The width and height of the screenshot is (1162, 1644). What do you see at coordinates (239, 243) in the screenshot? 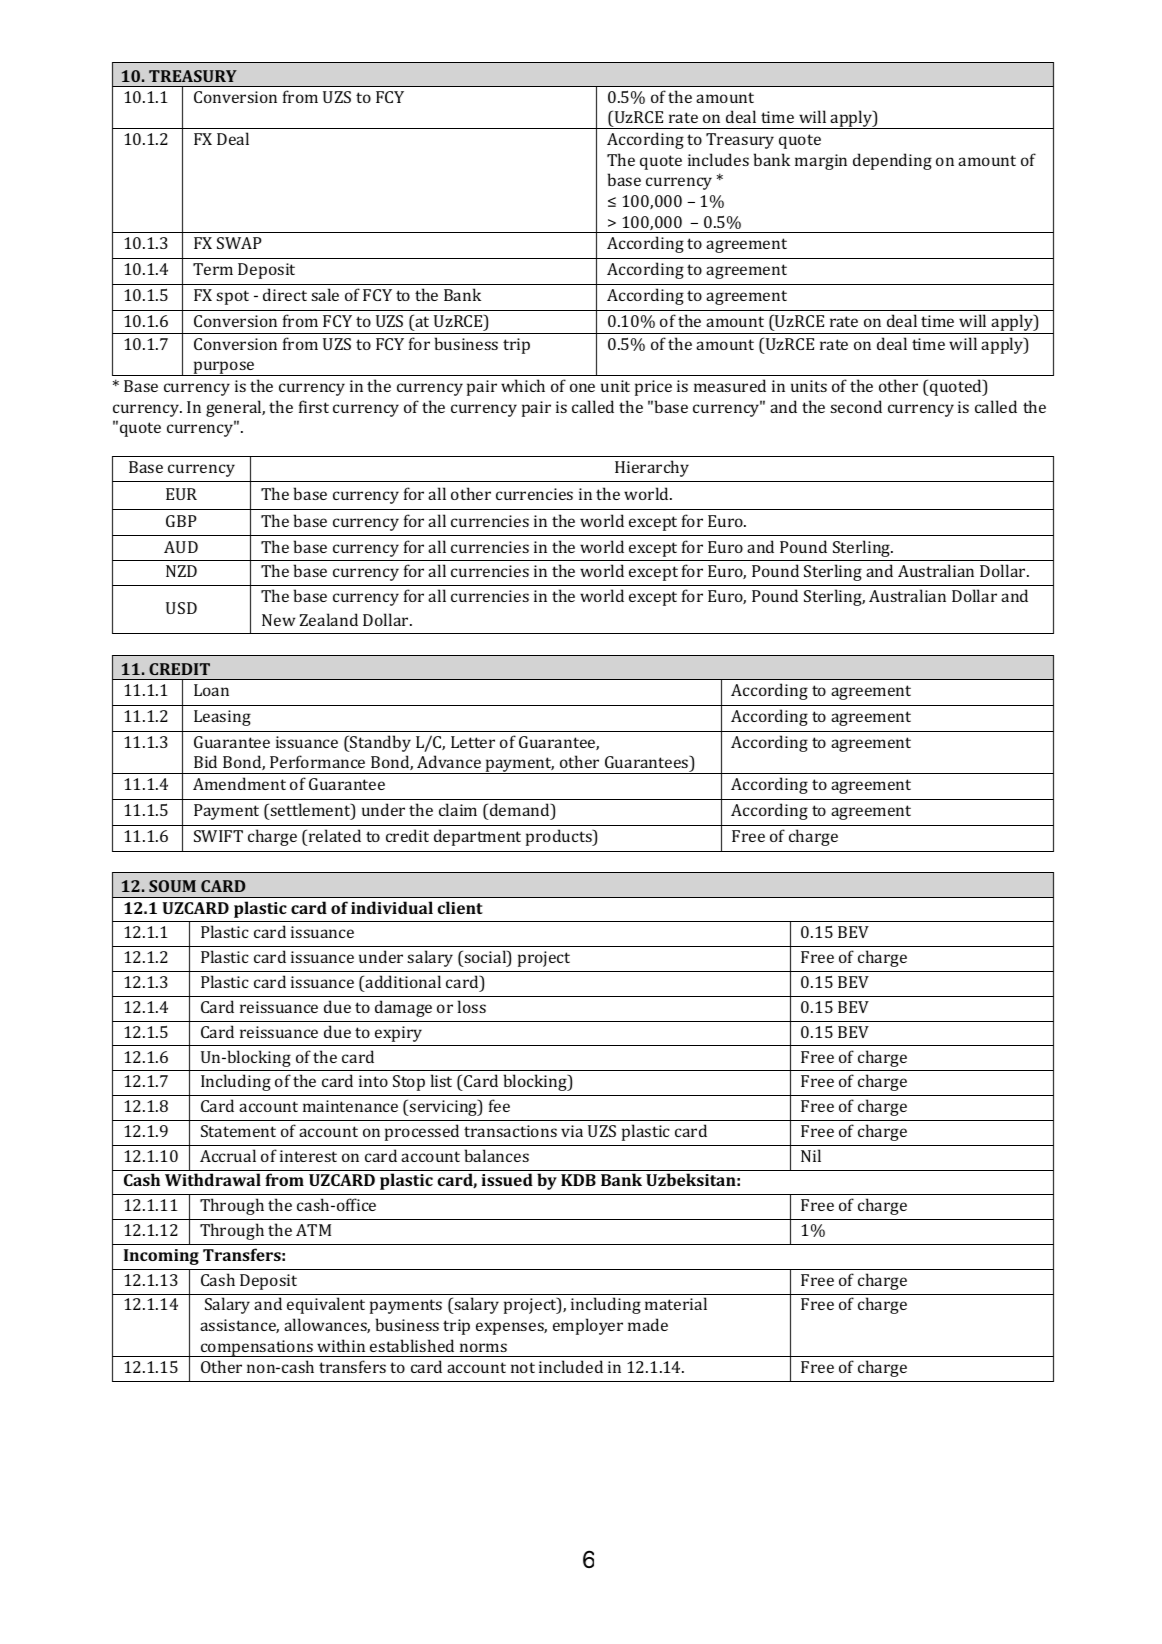
I see `SWAP` at bounding box center [239, 243].
